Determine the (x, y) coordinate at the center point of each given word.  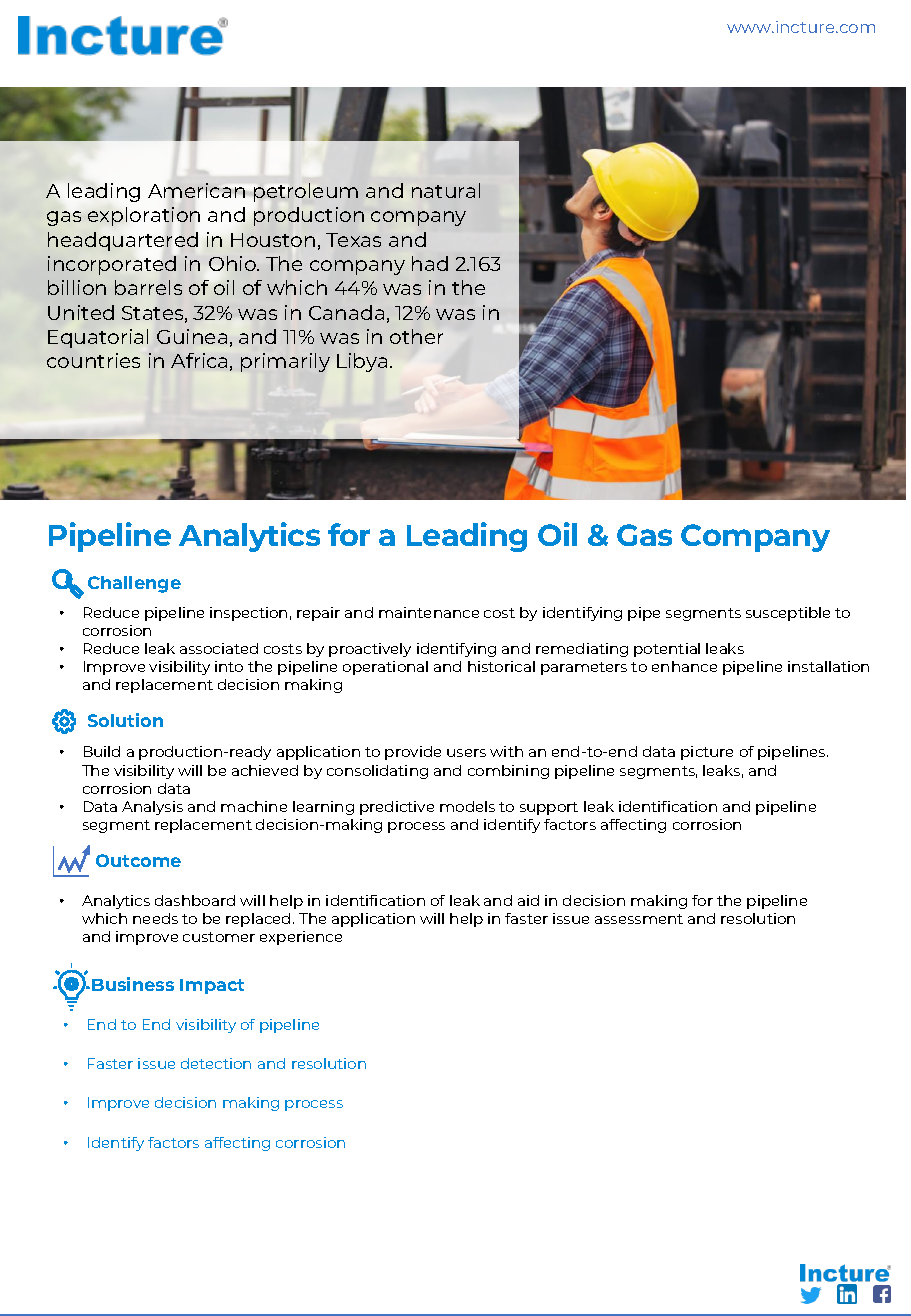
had (430, 263)
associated (219, 648)
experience (301, 938)
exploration (144, 216)
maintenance (429, 612)
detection (216, 1063)
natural (446, 190)
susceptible (788, 614)
